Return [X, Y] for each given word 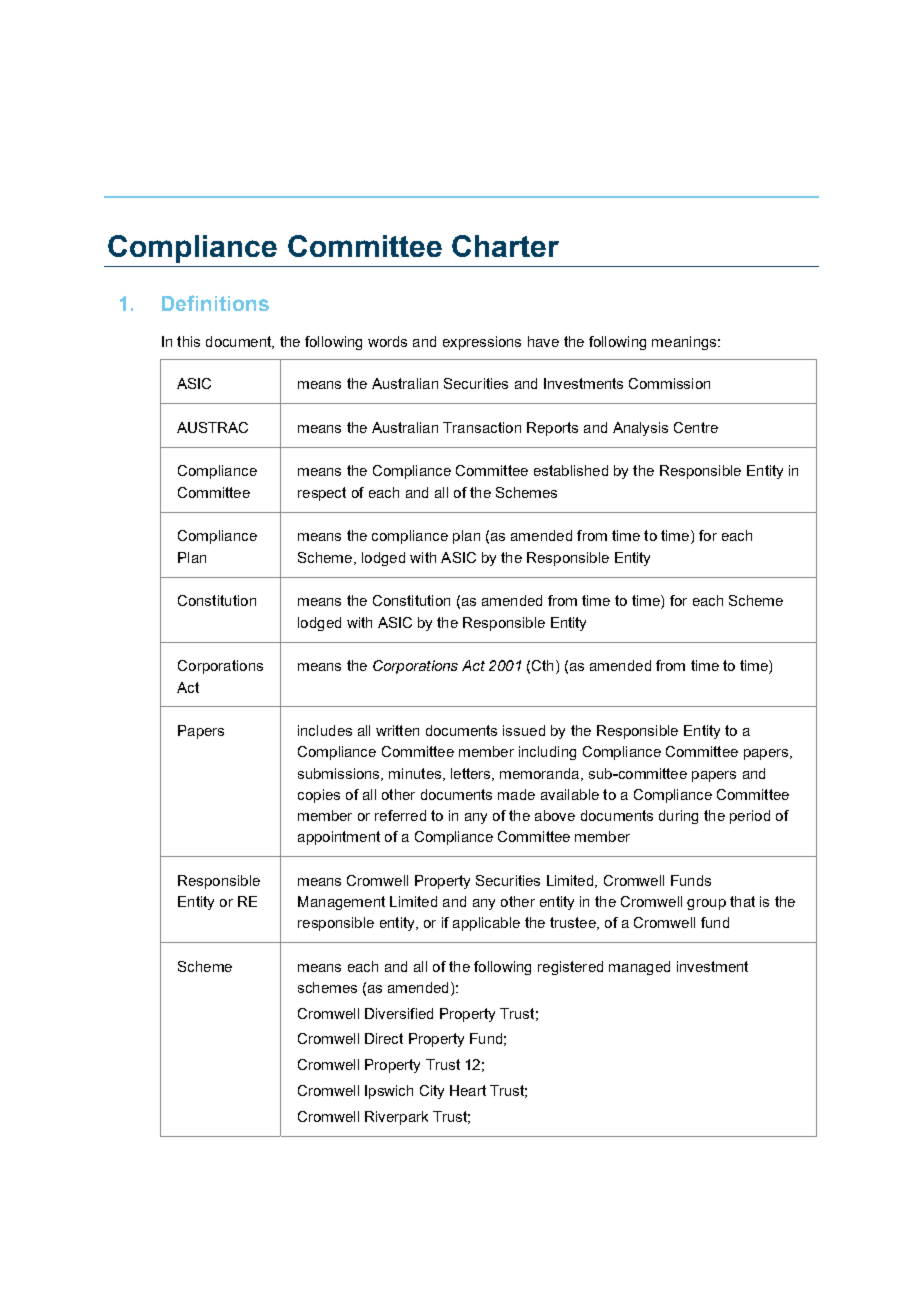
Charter [505, 246]
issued [524, 730]
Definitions [215, 303]
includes [325, 730]
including [547, 753]
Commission [669, 383]
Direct [384, 1038]
